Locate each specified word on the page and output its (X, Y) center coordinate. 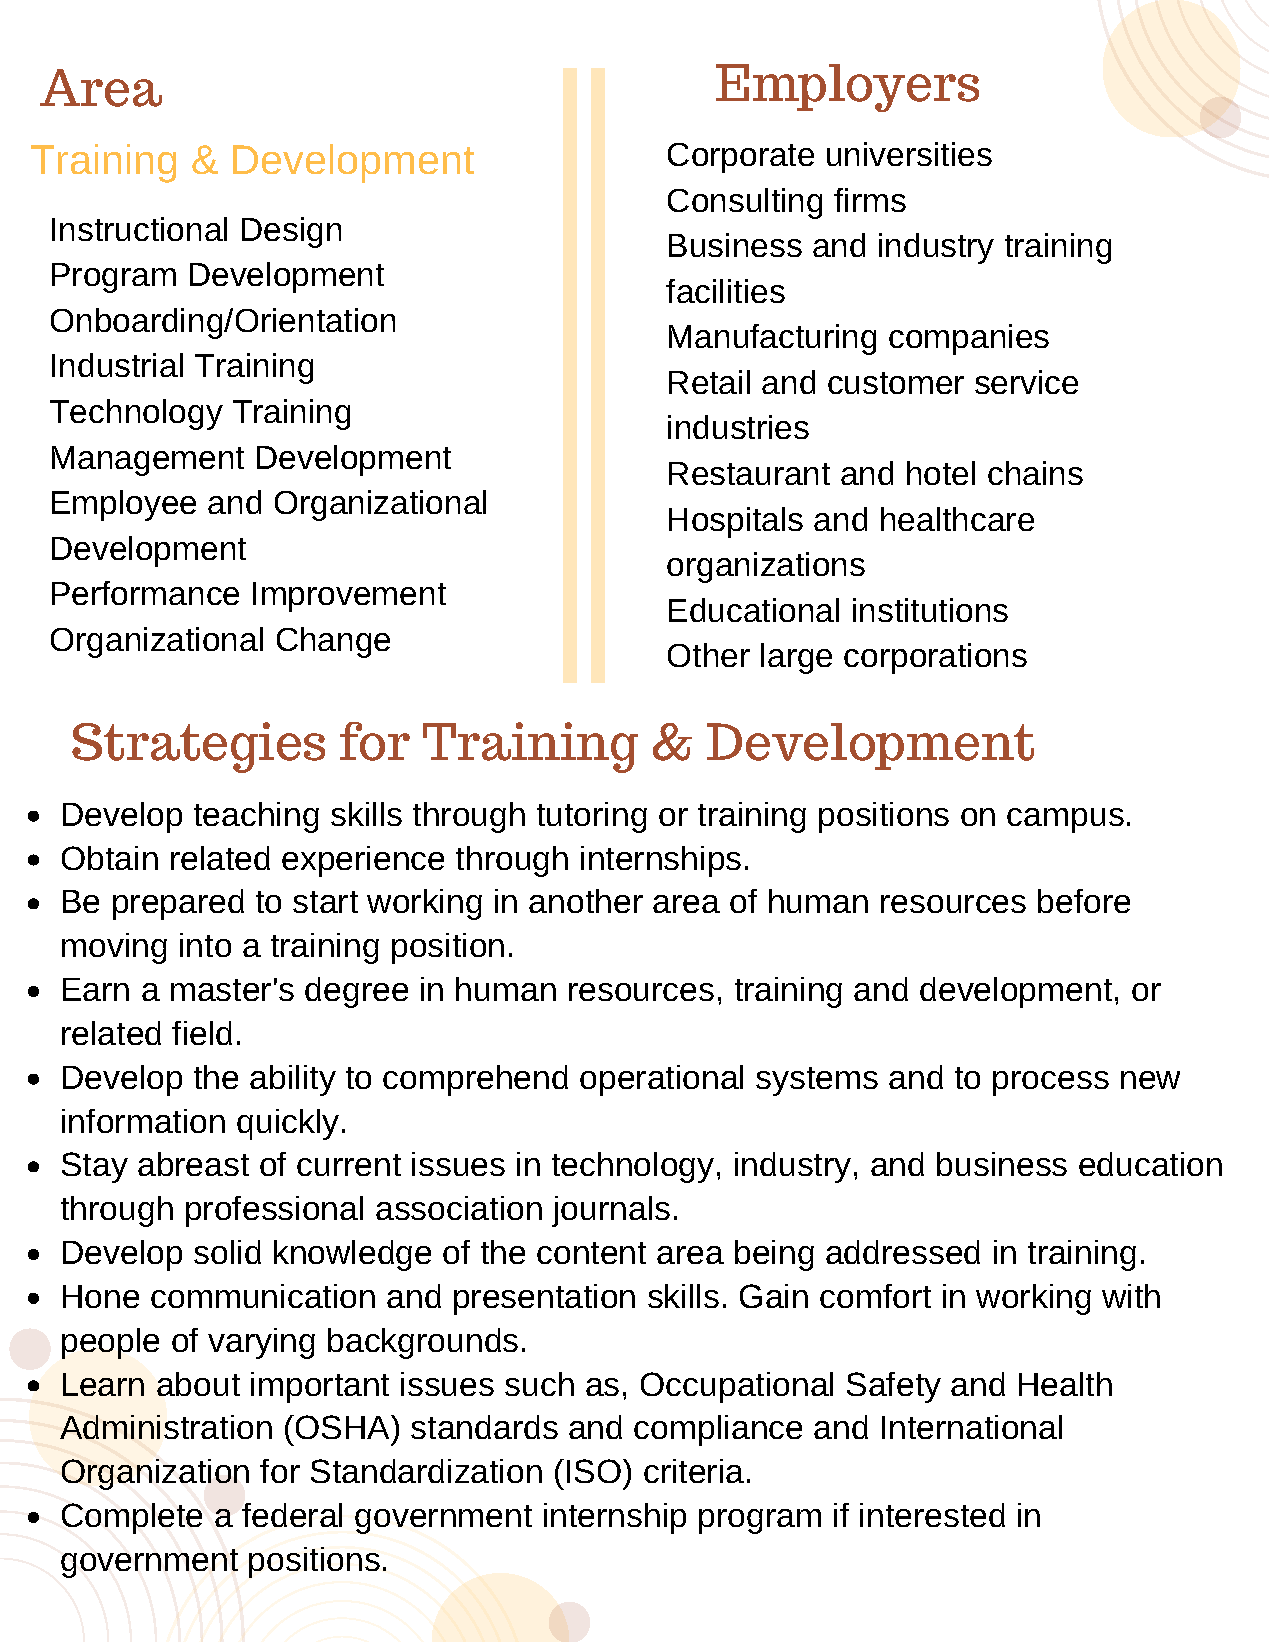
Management (148, 461)
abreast (193, 1164)
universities (909, 154)
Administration (166, 1427)
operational (661, 1080)
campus (1065, 820)
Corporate (741, 158)
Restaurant (749, 473)
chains (1035, 473)
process (1051, 1083)
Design (291, 232)
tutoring (592, 817)
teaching (256, 817)
